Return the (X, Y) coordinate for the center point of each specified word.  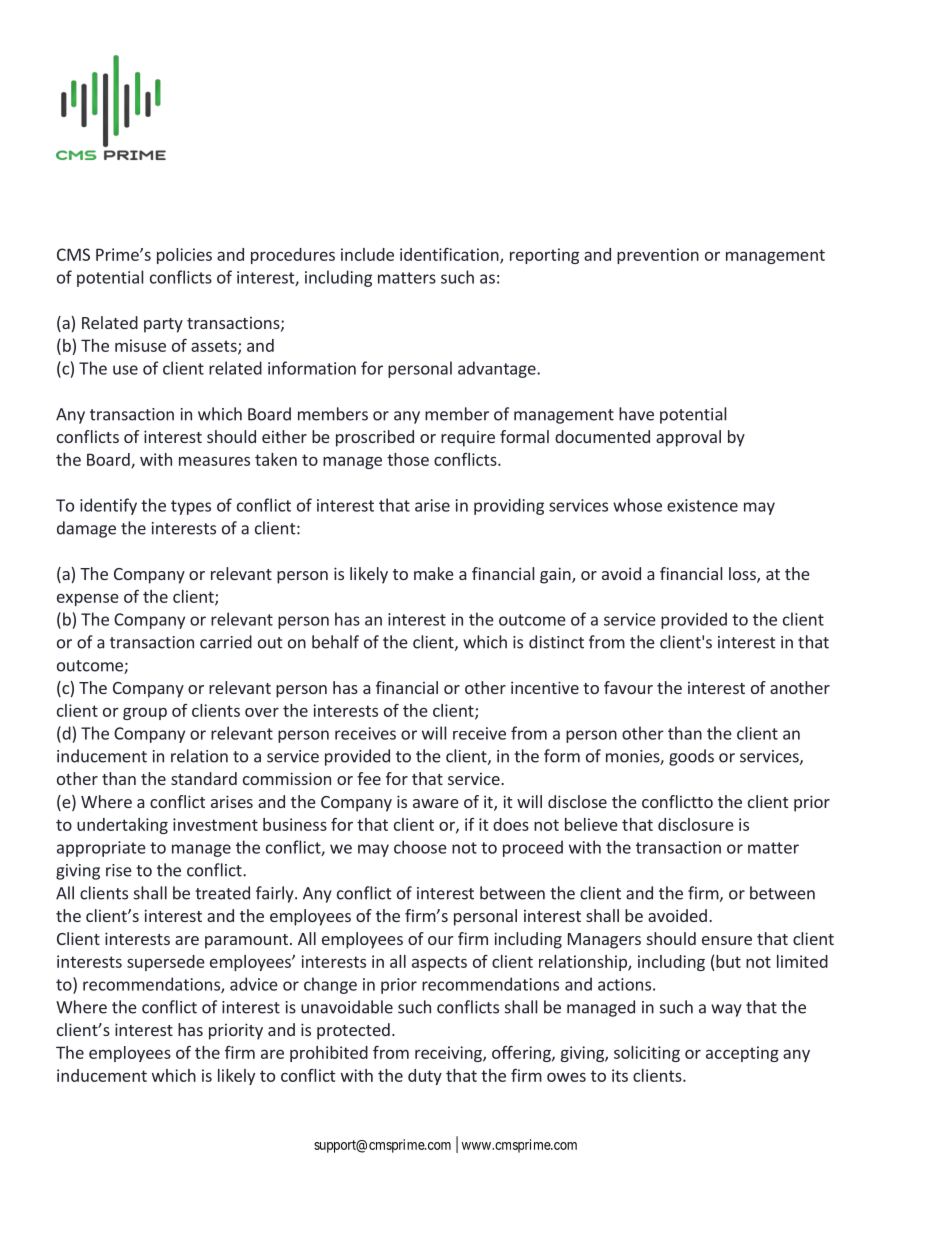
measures (214, 461)
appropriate (101, 849)
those (408, 459)
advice (254, 984)
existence (702, 505)
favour (628, 687)
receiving (449, 1054)
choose (420, 847)
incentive (545, 687)
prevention (658, 256)
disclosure (696, 824)
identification (450, 255)
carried (226, 642)
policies (184, 256)
